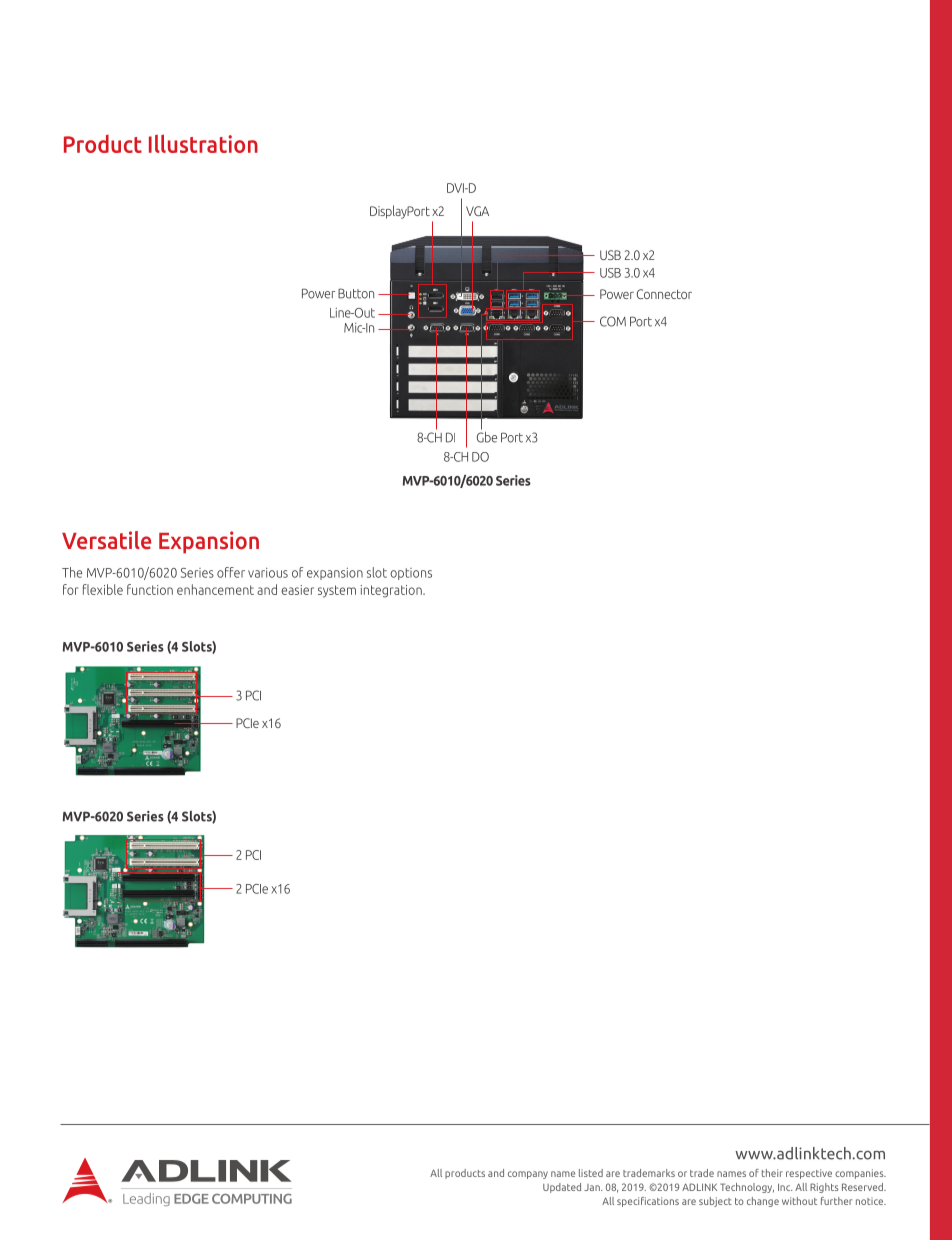 Image resolution: width=952 pixels, height=1240 pixels. Describe the element at coordinates (337, 591) in the image. I see `system` at that location.
